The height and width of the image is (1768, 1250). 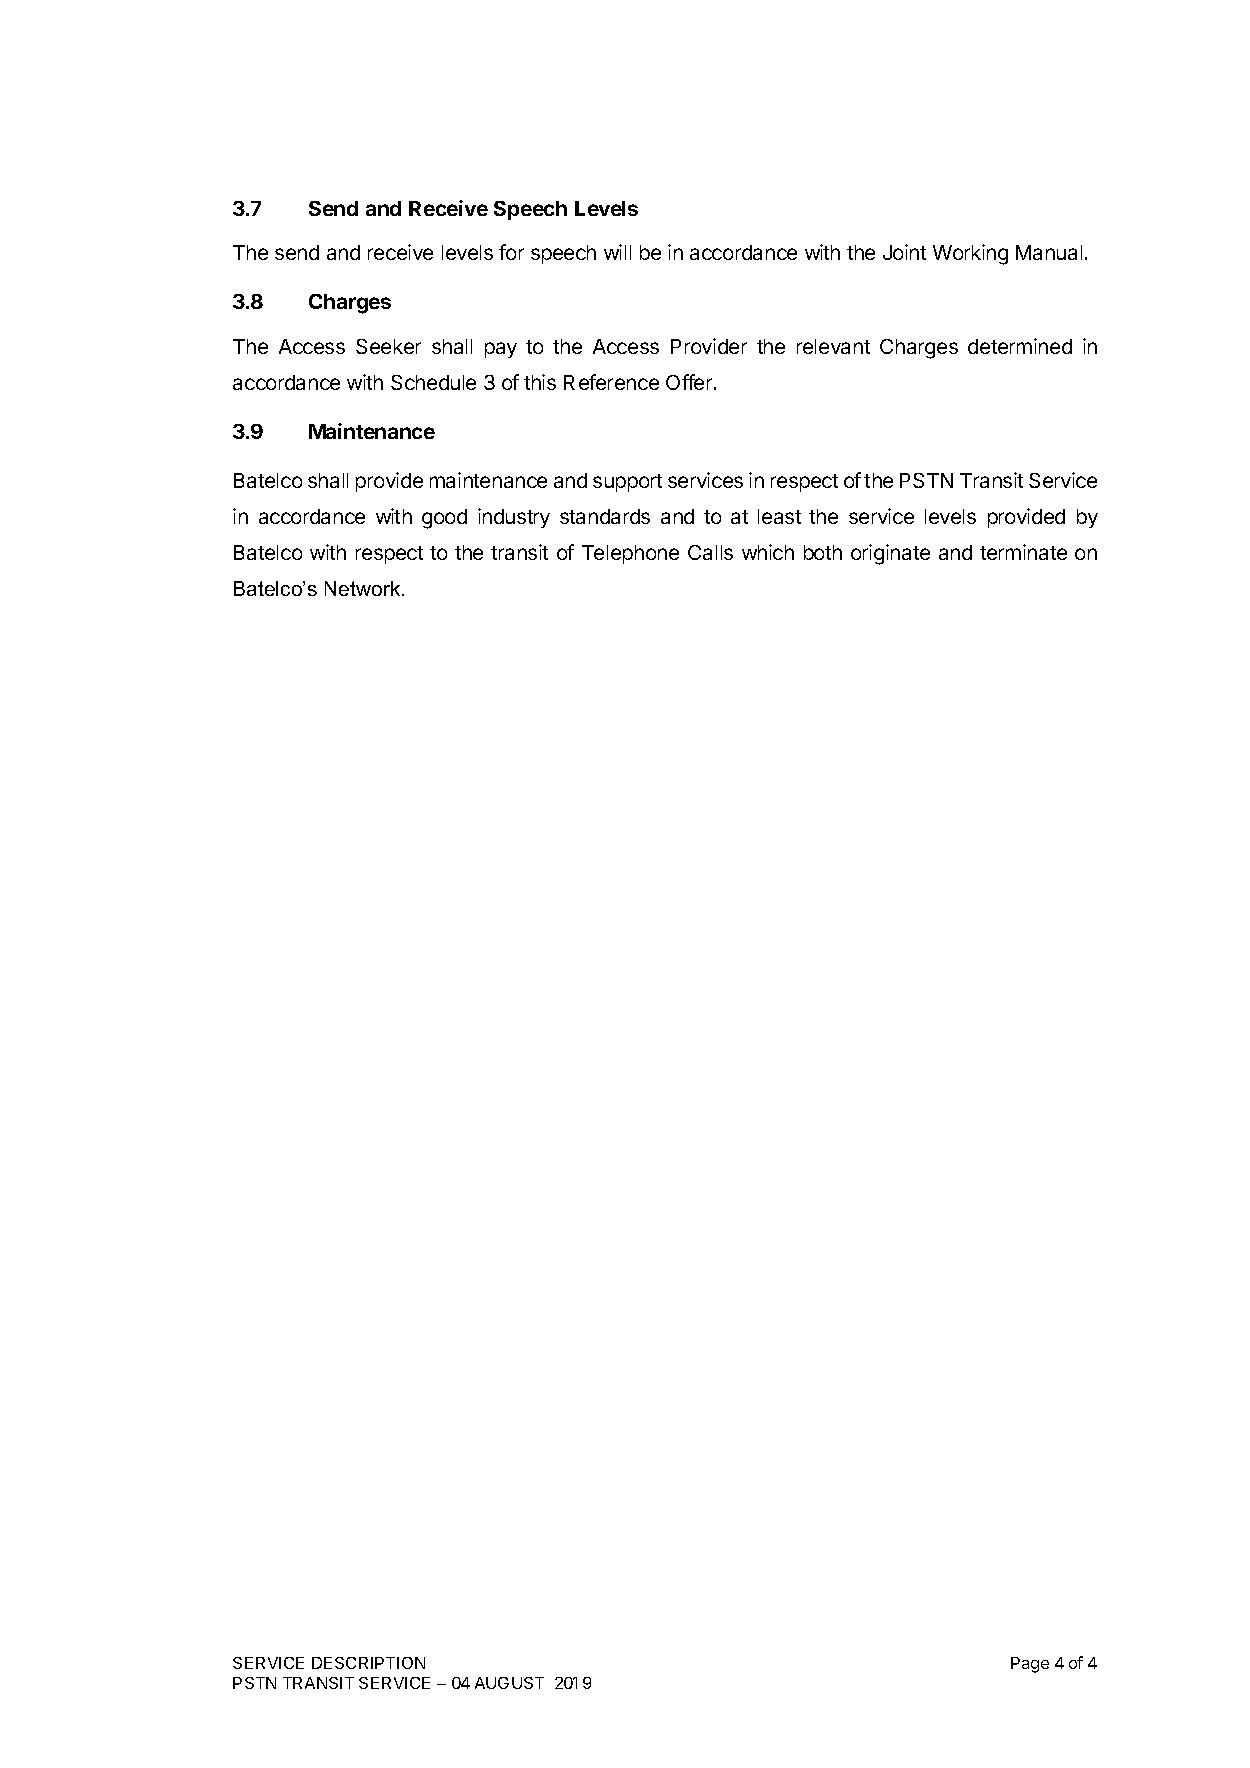 What do you see at coordinates (1030, 1665) in the image?
I see `Page` at bounding box center [1030, 1665].
